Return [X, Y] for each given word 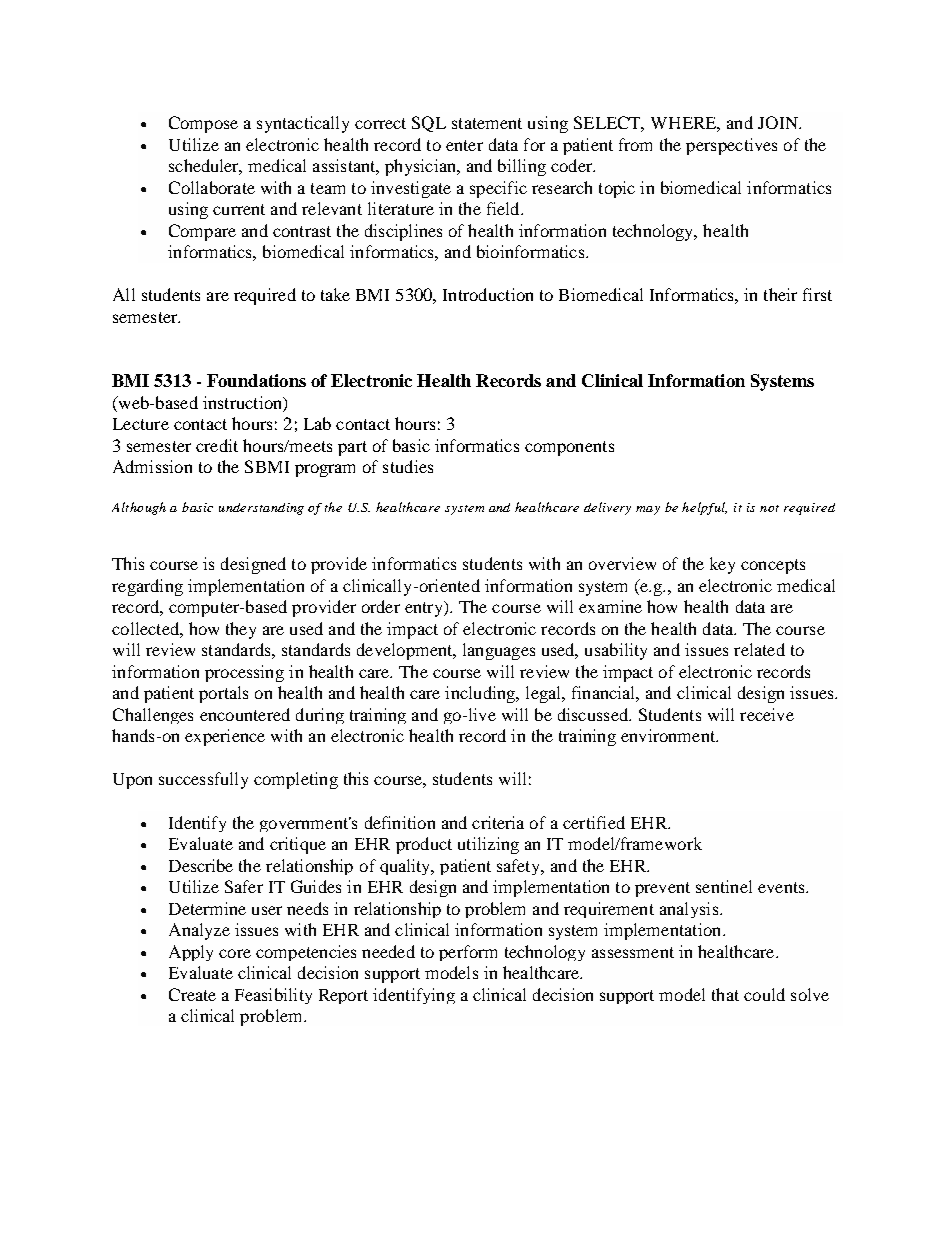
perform [468, 953]
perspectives [731, 146]
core [235, 953]
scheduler [205, 167]
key [722, 565]
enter [464, 145]
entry [425, 609]
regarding [147, 587]
